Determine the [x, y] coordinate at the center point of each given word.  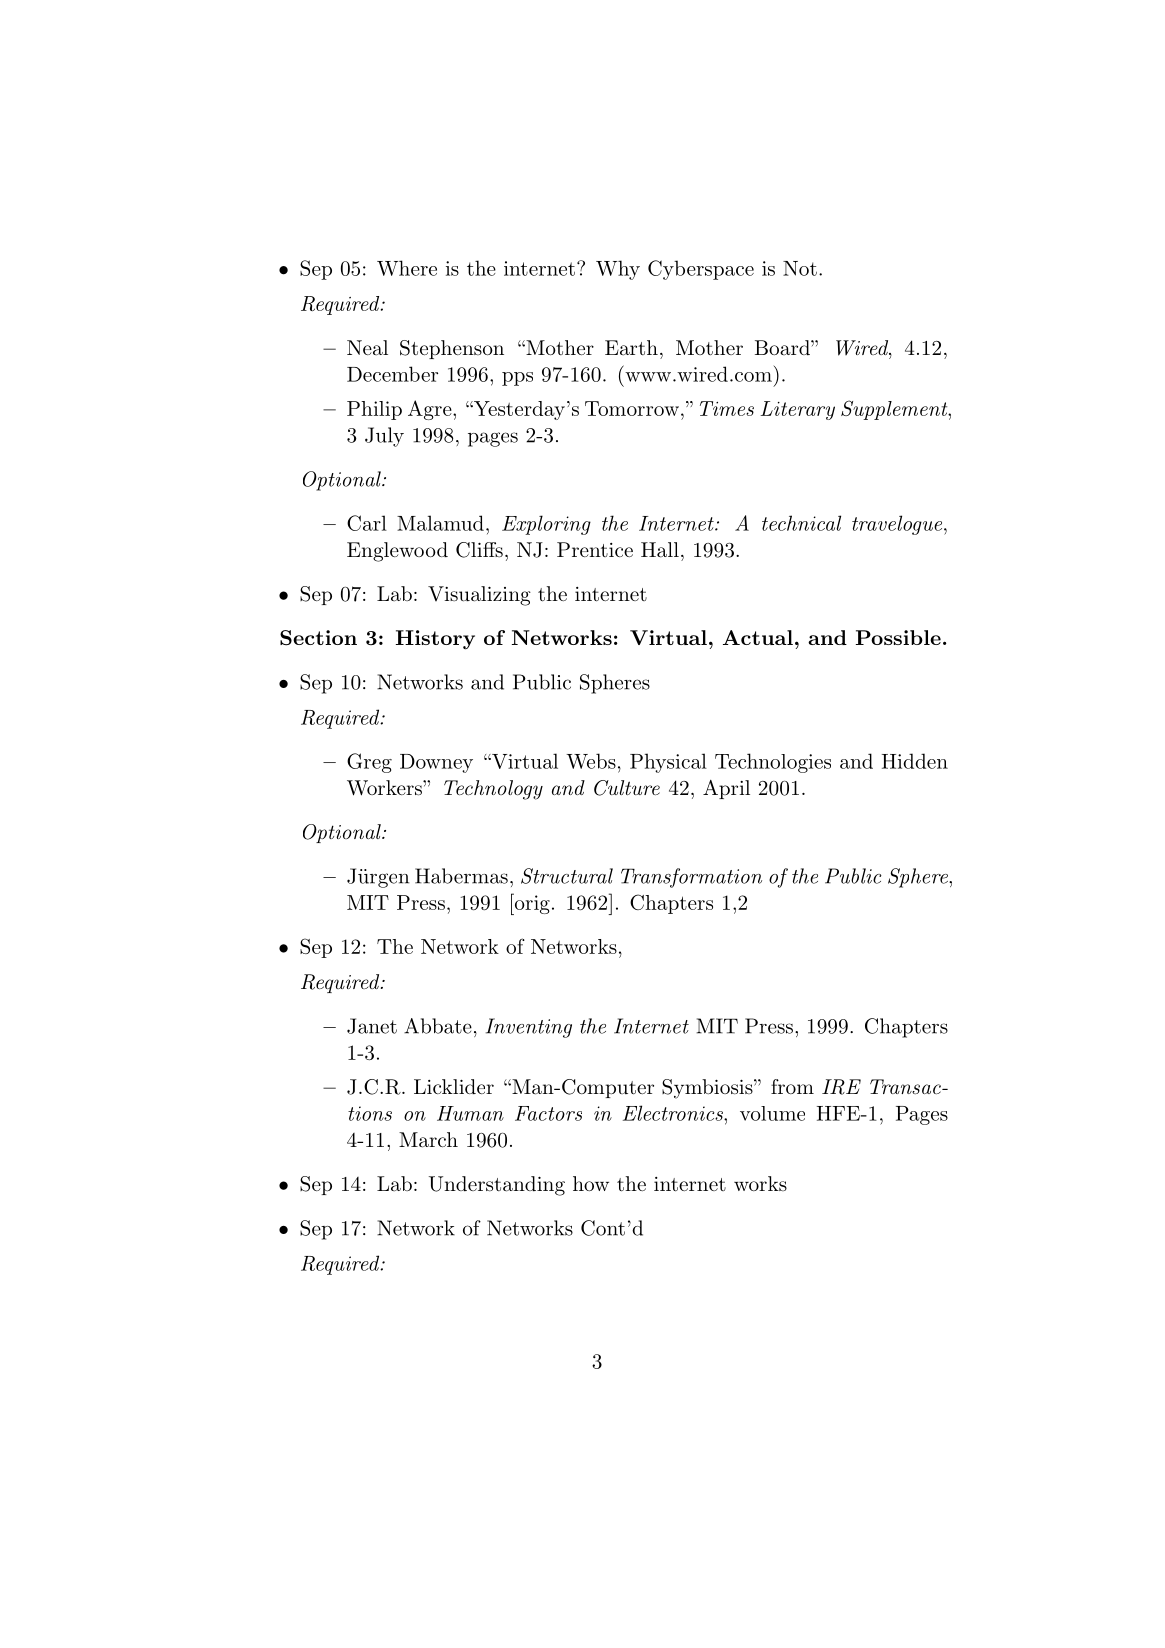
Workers [385, 788]
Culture [627, 788]
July [384, 437]
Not [800, 268]
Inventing [529, 1028]
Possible [898, 637]
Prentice [595, 549]
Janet [372, 1026]
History [435, 640]
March [428, 1140]
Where [407, 268]
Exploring [546, 525]
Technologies [773, 763]
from [792, 1086]
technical [801, 523]
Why [618, 270]
